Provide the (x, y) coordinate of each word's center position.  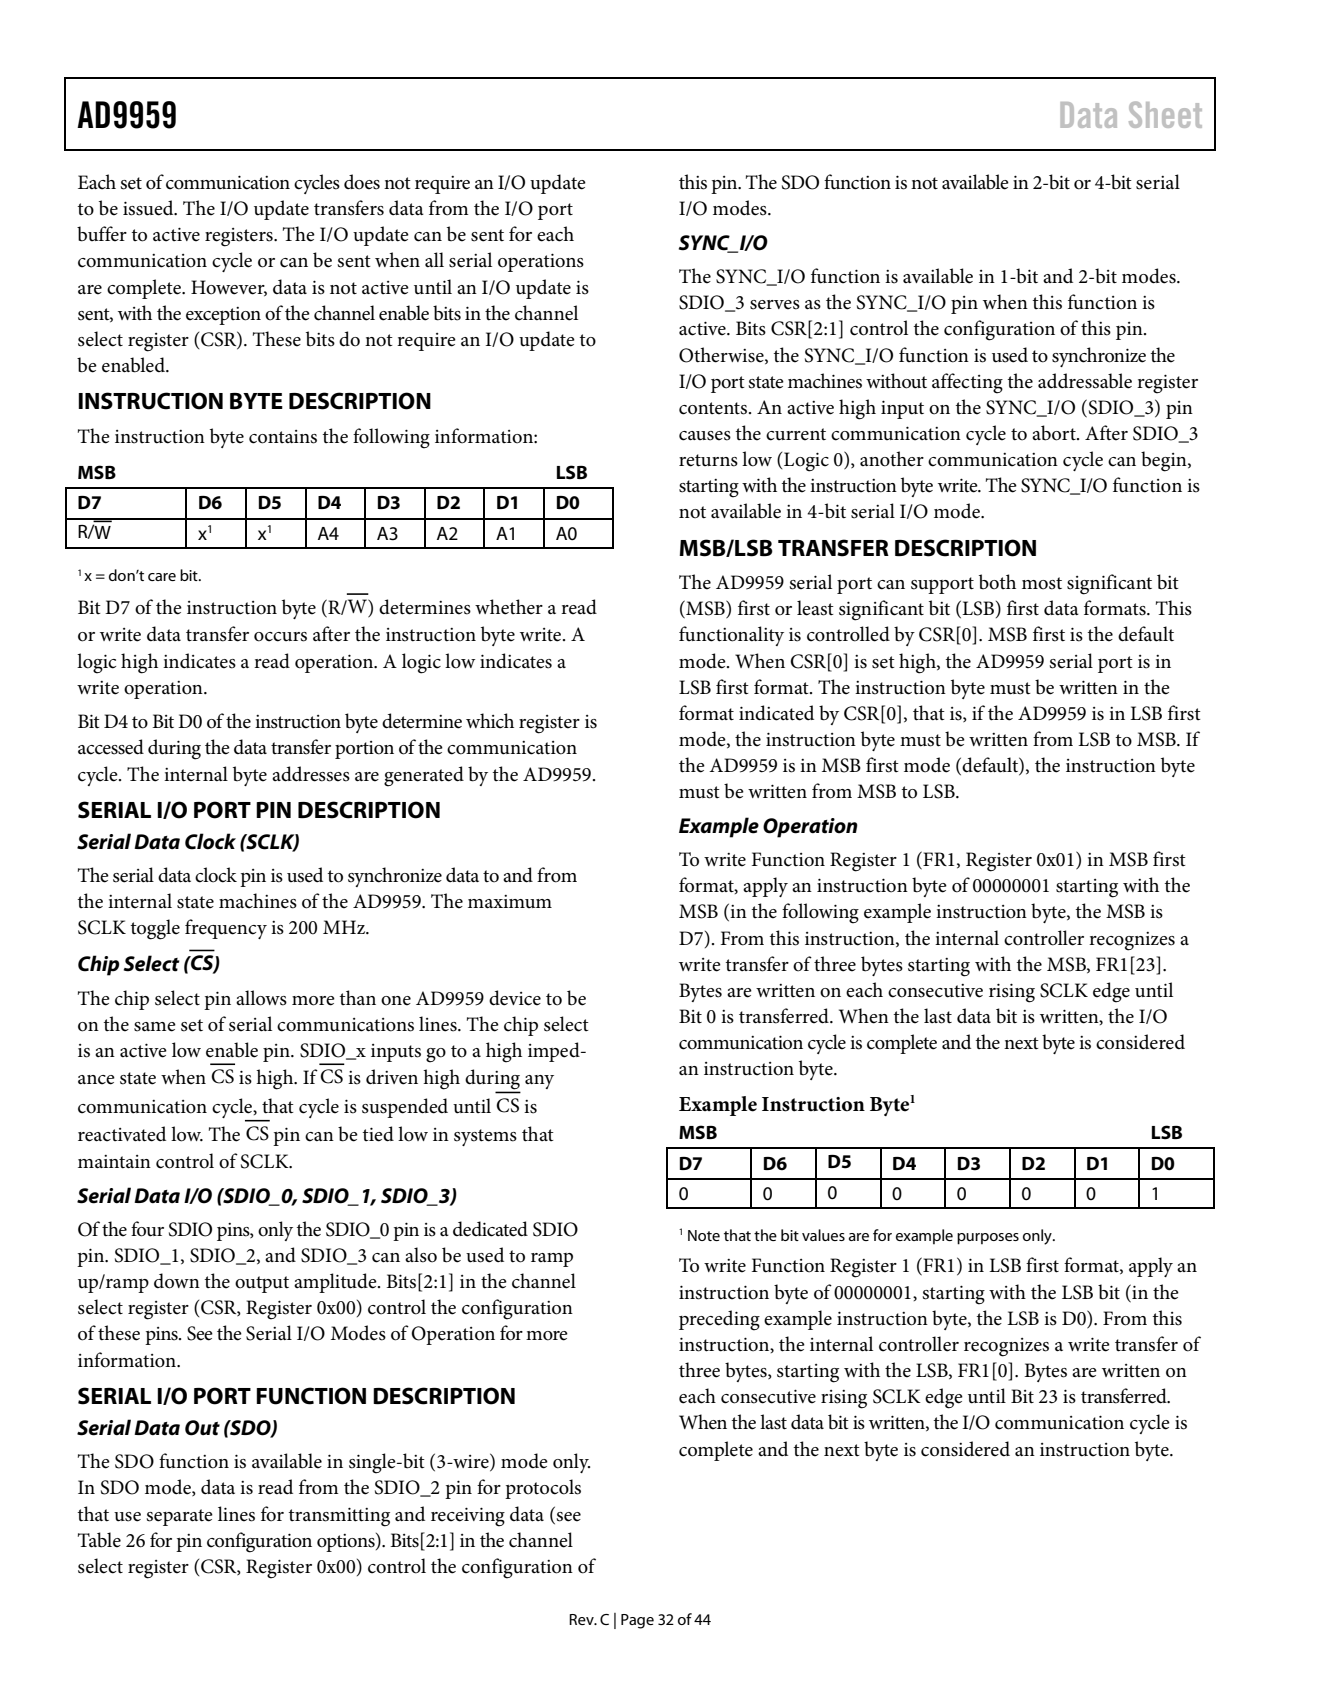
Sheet (1165, 114)
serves (775, 305)
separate (179, 1517)
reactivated (122, 1134)
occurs (280, 637)
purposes (988, 1239)
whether (509, 607)
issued (149, 208)
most (1042, 583)
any (539, 1082)
